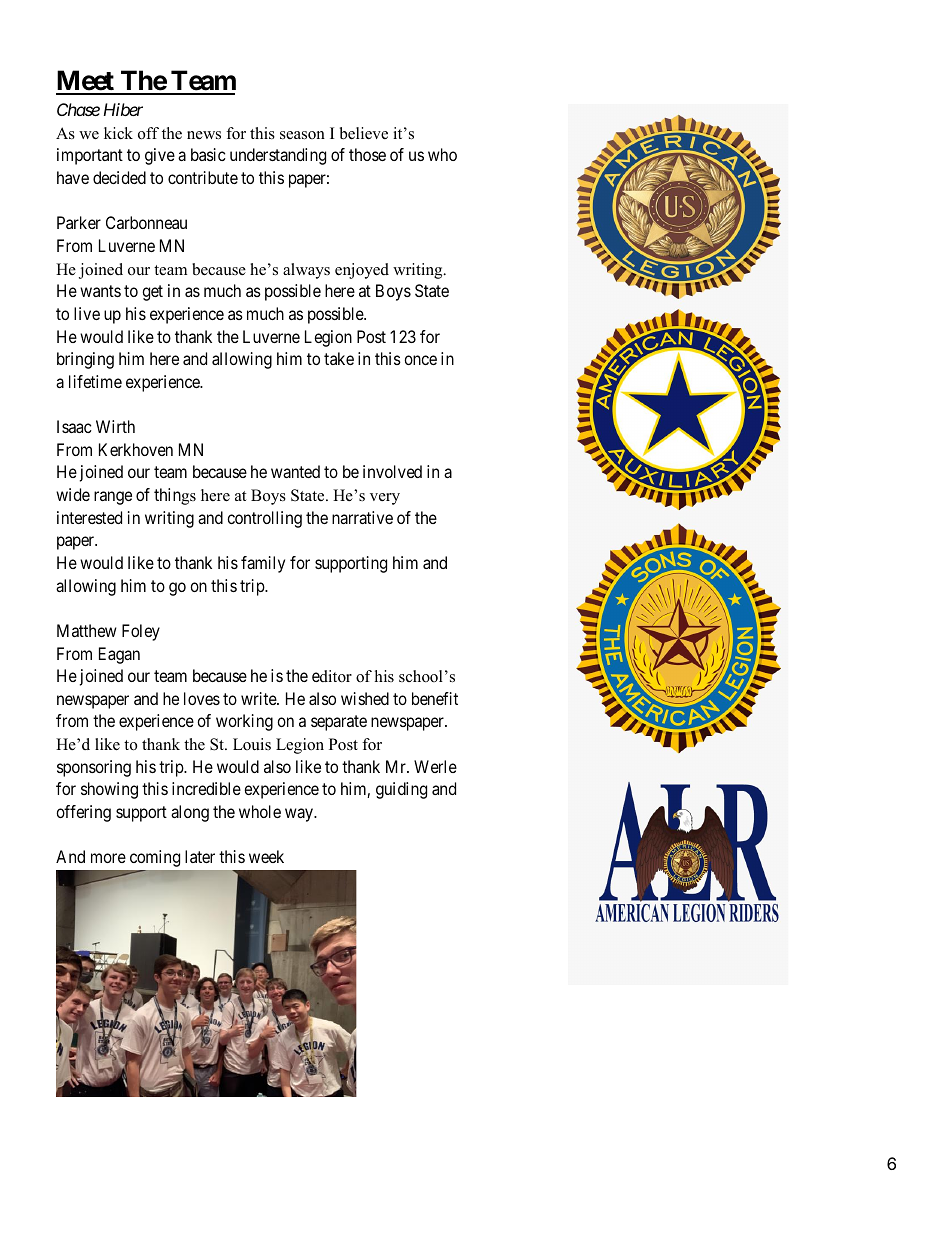  I want to click on once, so click(420, 360).
